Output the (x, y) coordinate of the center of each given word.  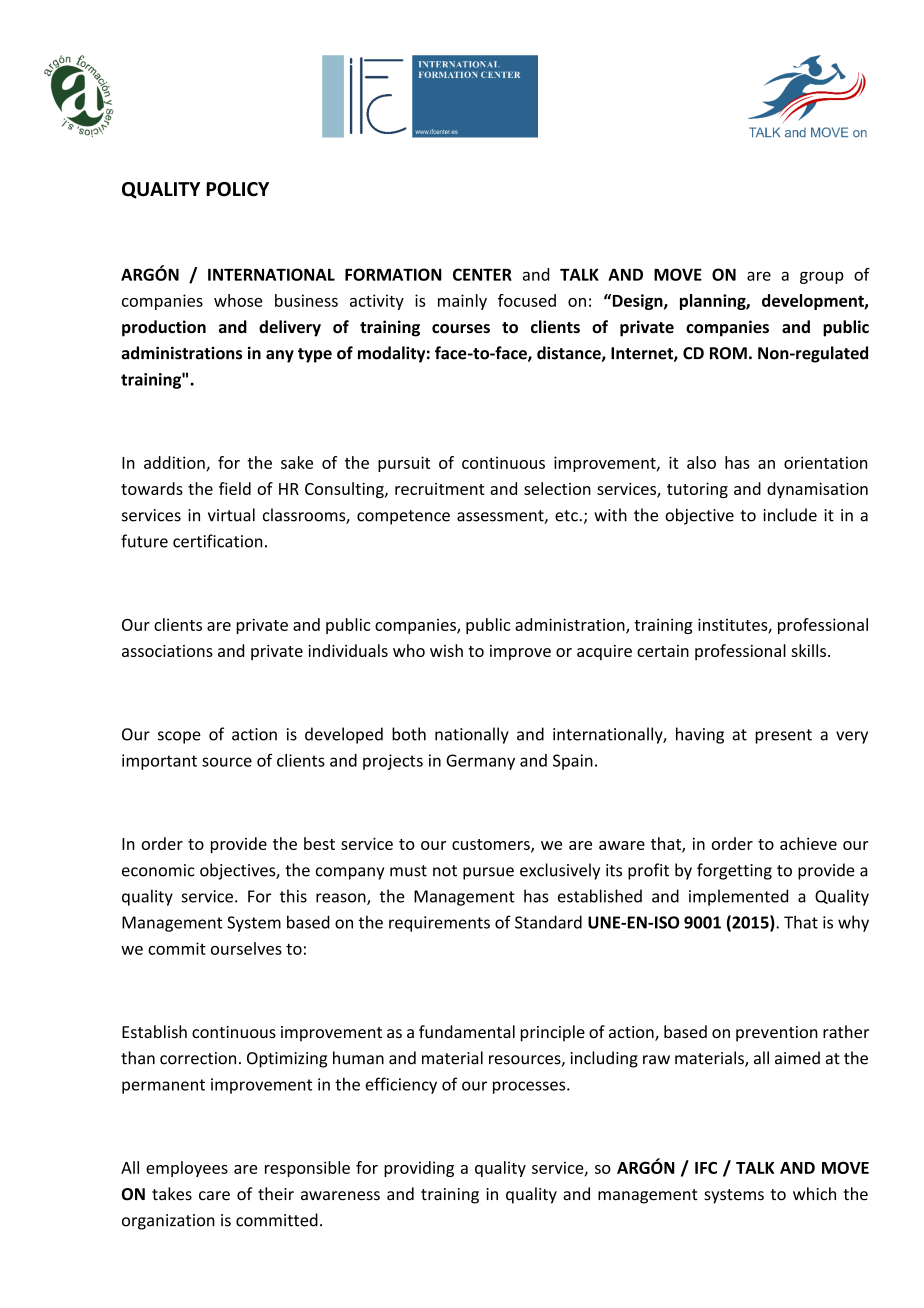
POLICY (237, 189)
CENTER (482, 274)
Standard (548, 922)
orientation (825, 462)
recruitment (439, 489)
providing (419, 1169)
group (822, 277)
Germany (480, 762)
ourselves (246, 948)
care (214, 1196)
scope (179, 737)
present (783, 736)
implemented (738, 897)
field (235, 488)
